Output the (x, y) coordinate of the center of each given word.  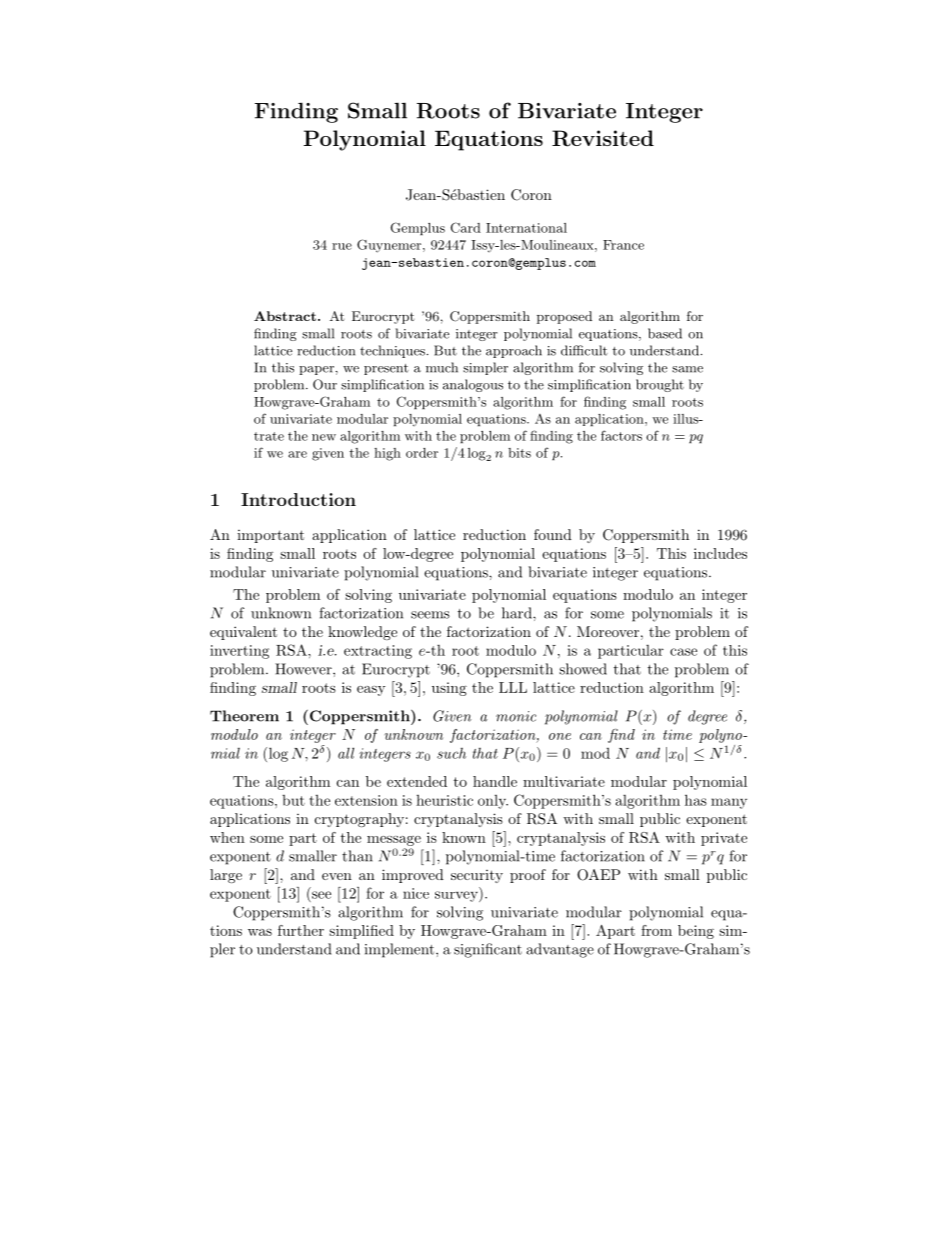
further (301, 930)
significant (488, 950)
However (304, 669)
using (449, 689)
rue (342, 246)
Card (466, 227)
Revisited (603, 138)
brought (660, 385)
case (683, 652)
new (324, 437)
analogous (473, 385)
